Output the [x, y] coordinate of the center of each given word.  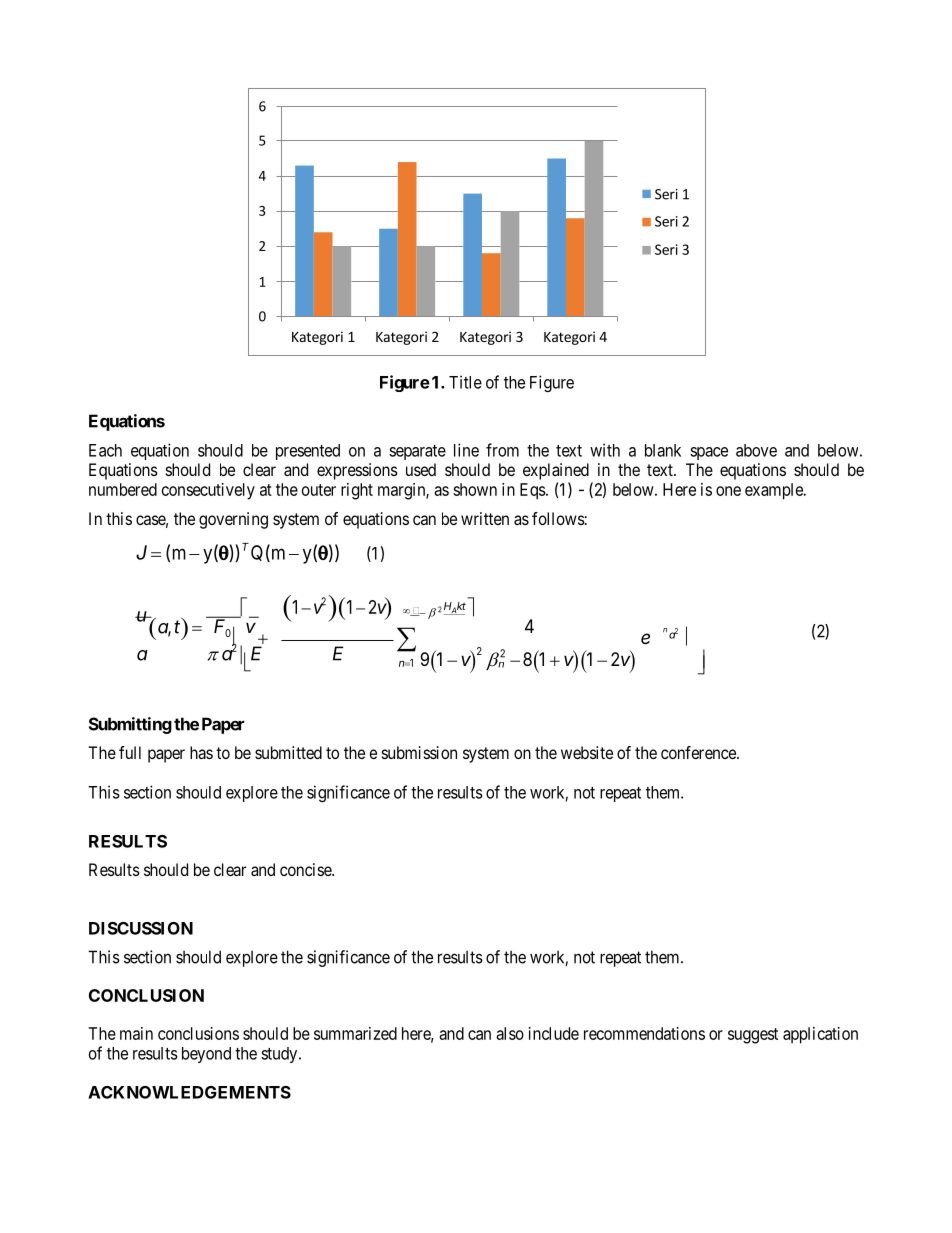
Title [465, 382]
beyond [206, 1055]
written [485, 518]
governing [233, 520]
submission [419, 752]
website [587, 752]
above [756, 450]
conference [699, 752]
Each [105, 450]
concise [306, 869]
